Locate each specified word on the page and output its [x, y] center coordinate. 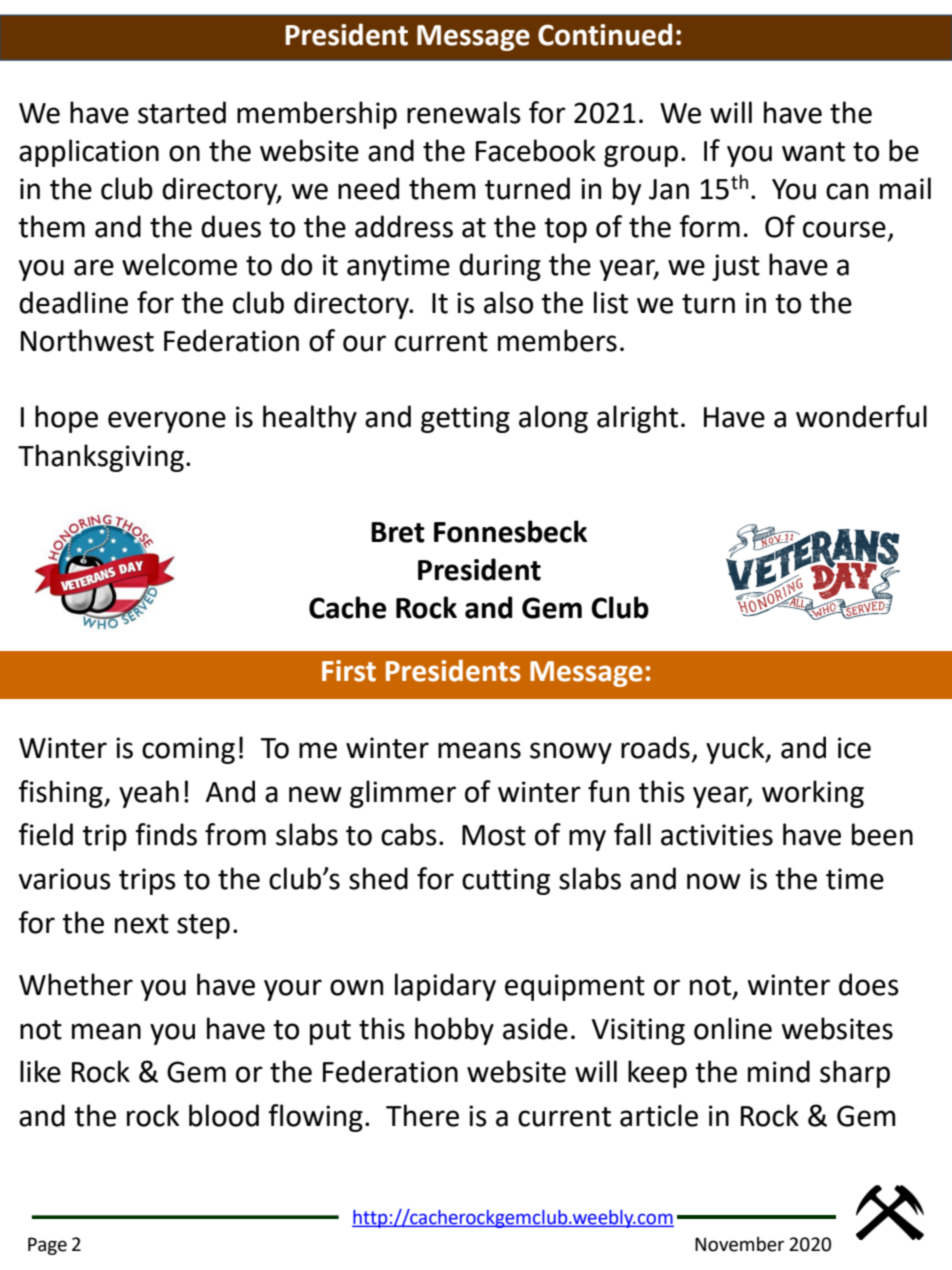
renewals [464, 112]
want [813, 152]
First [349, 671]
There [422, 1115]
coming [188, 750]
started [182, 112]
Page [47, 1246]
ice [854, 748]
